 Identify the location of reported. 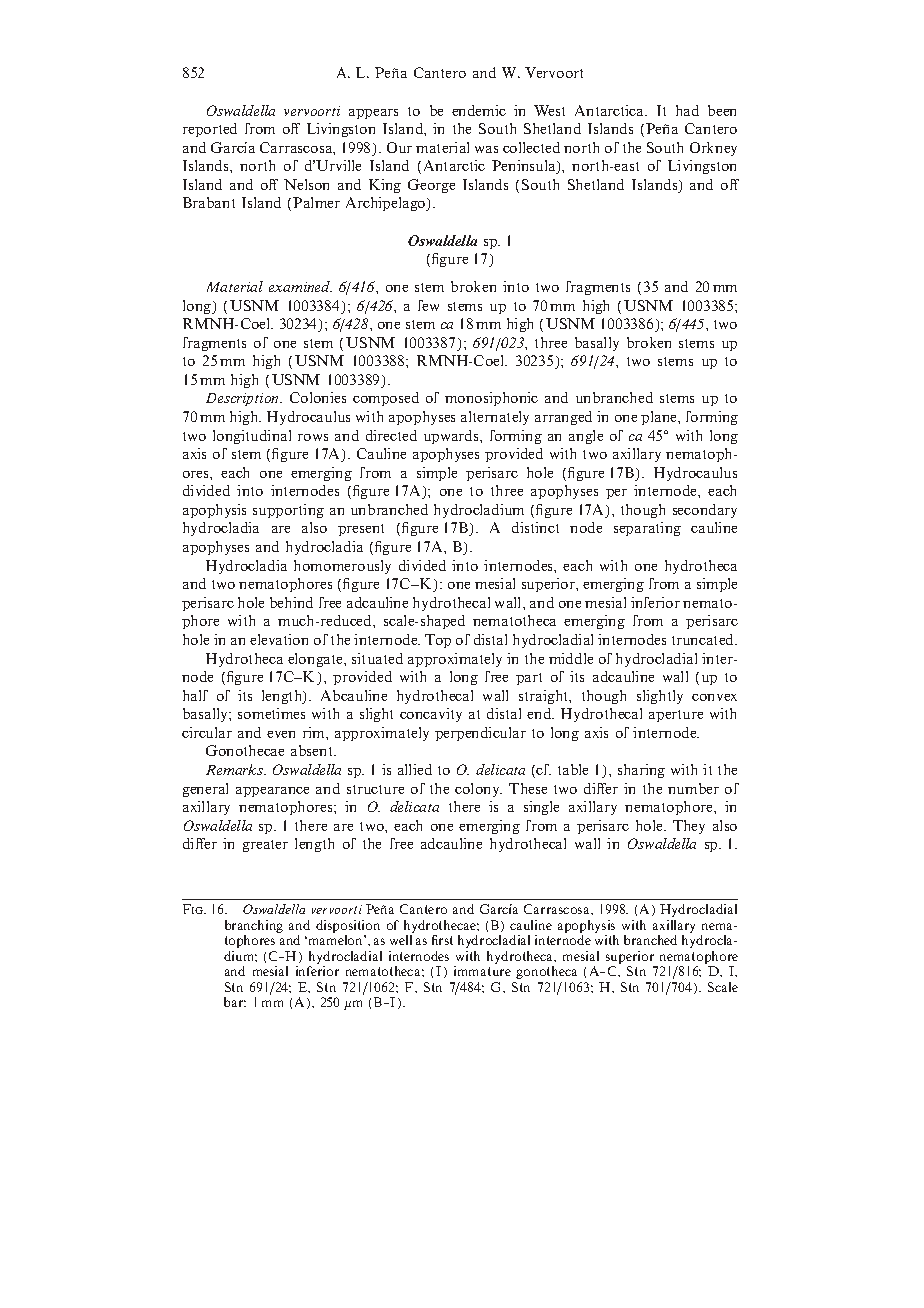
(210, 130).
